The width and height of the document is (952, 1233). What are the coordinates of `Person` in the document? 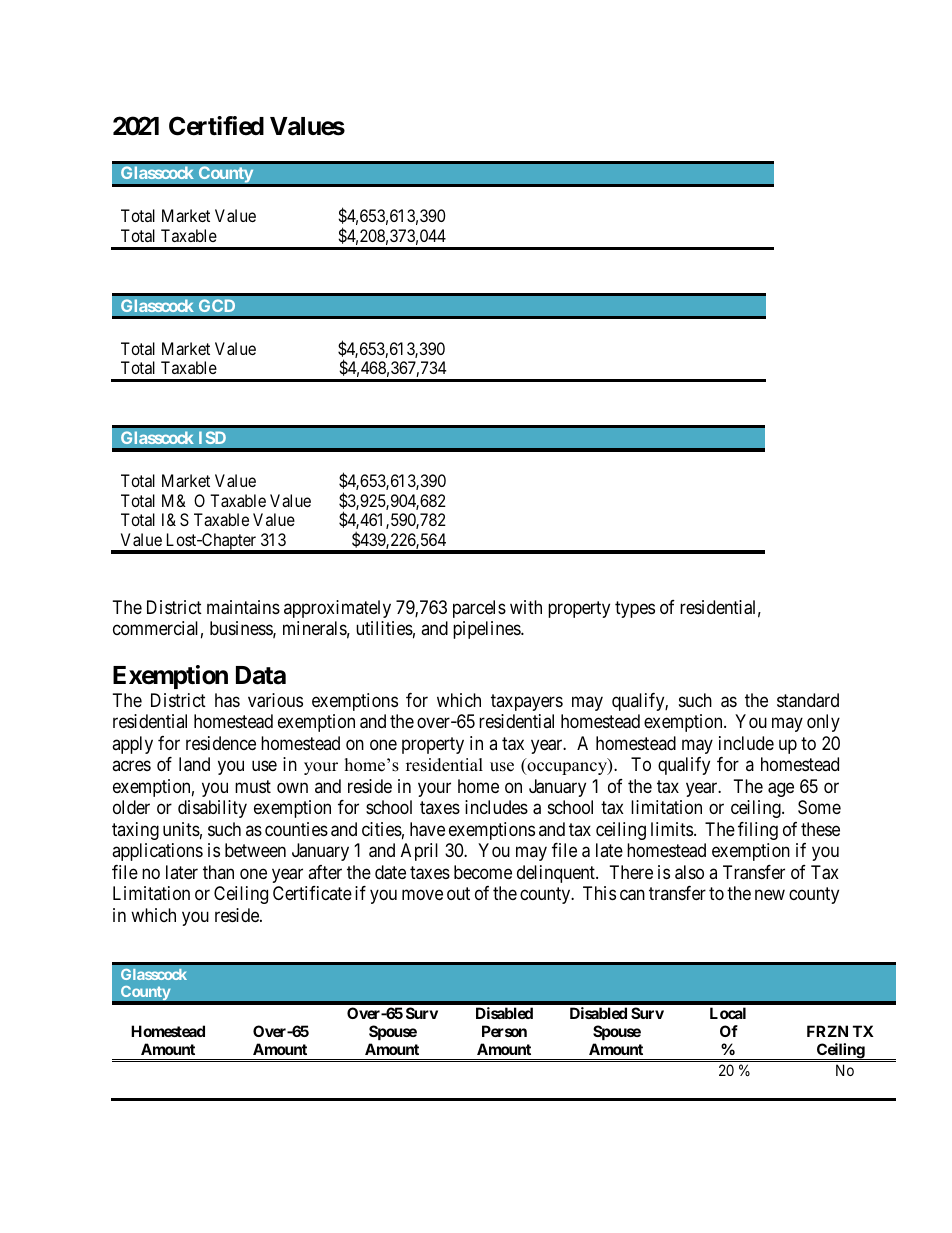 It's located at (504, 1031).
